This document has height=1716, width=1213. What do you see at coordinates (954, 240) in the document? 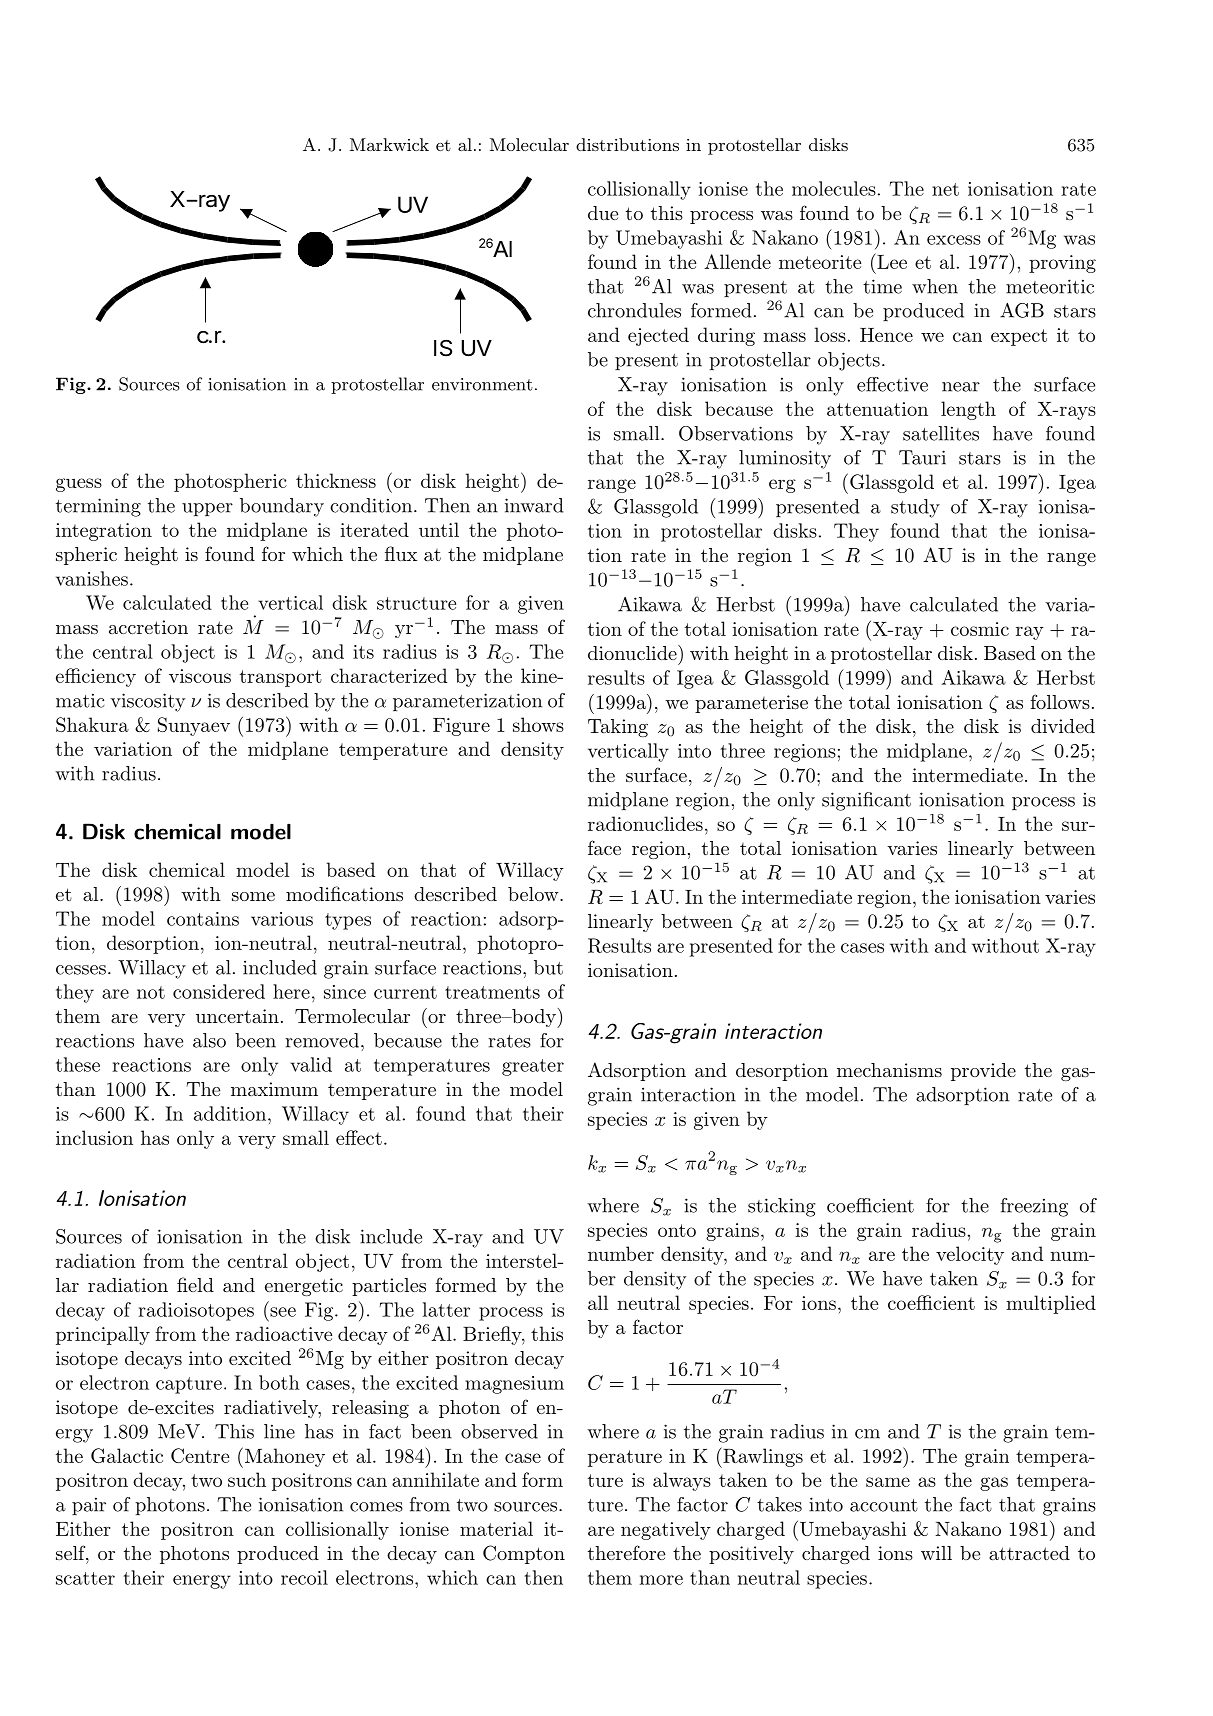
I see `excess` at bounding box center [954, 240].
